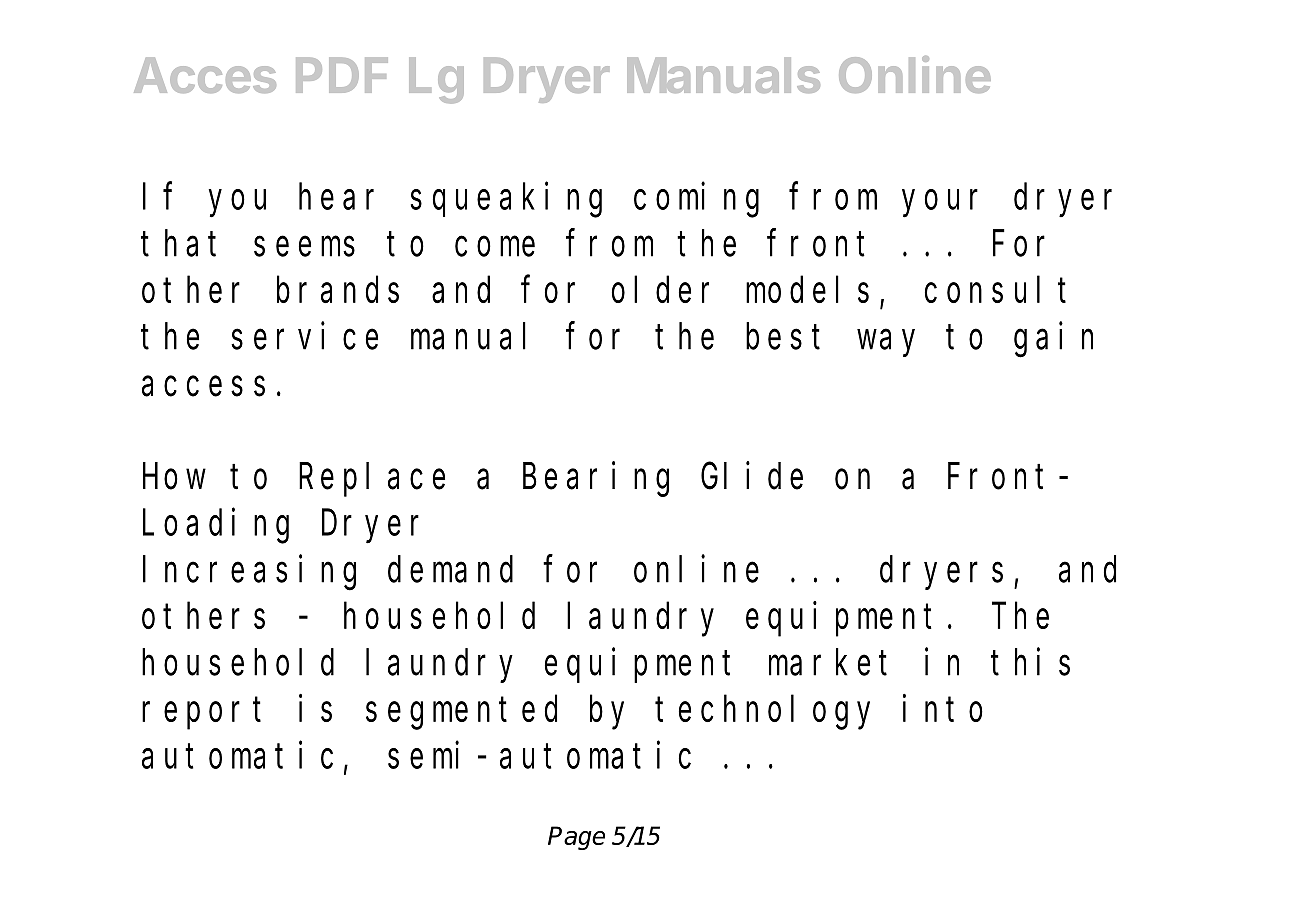 This document has height=924, width=1303. What do you see at coordinates (596, 479) in the document?
I see `Bearing` at bounding box center [596, 479].
